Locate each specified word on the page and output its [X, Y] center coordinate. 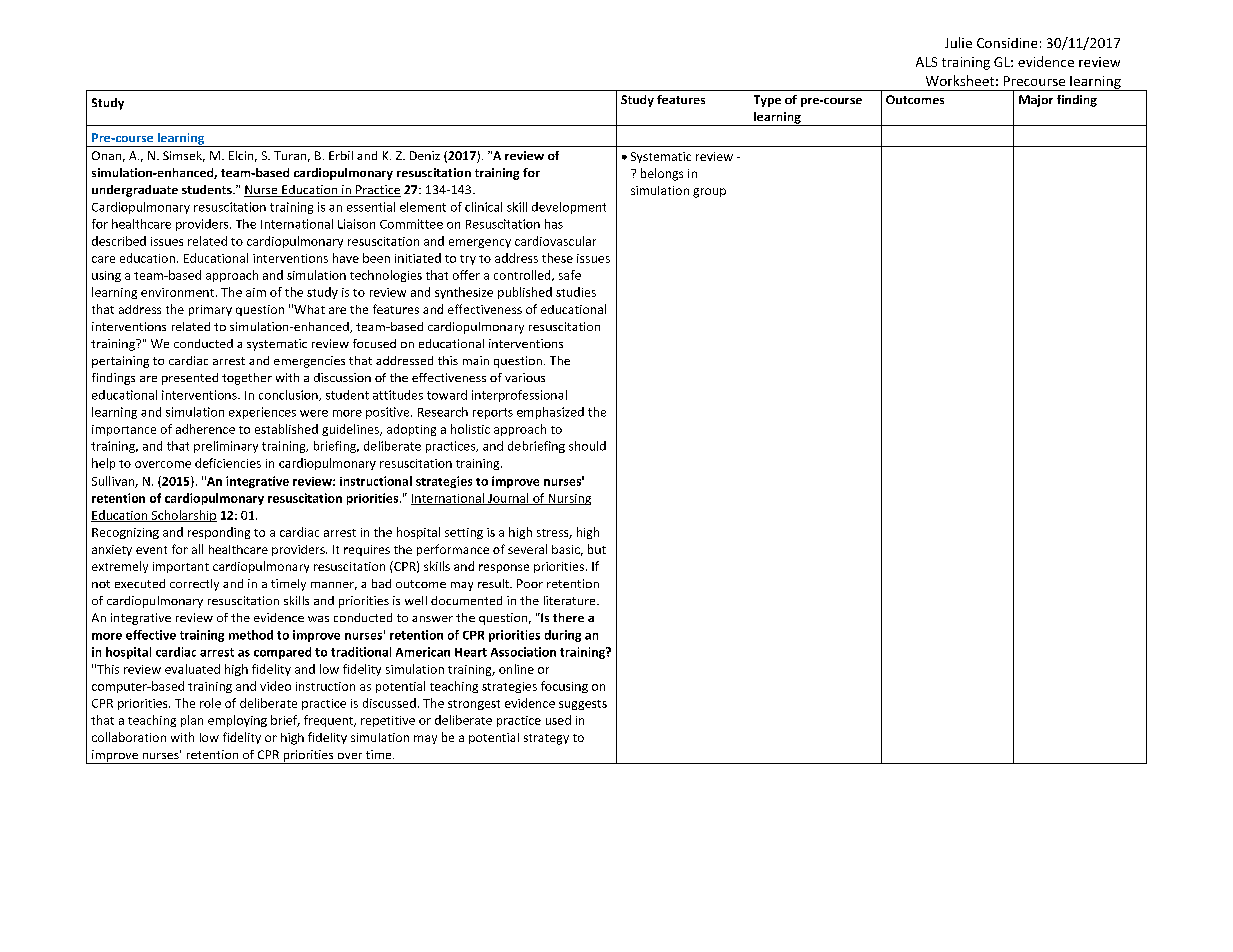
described [119, 241]
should [587, 446]
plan [192, 721]
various [525, 377]
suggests [583, 705]
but [597, 549]
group [709, 193]
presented [190, 379]
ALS [926, 62]
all [197, 549]
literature [571, 600]
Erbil [341, 155]
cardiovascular [555, 241]
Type [767, 101]
